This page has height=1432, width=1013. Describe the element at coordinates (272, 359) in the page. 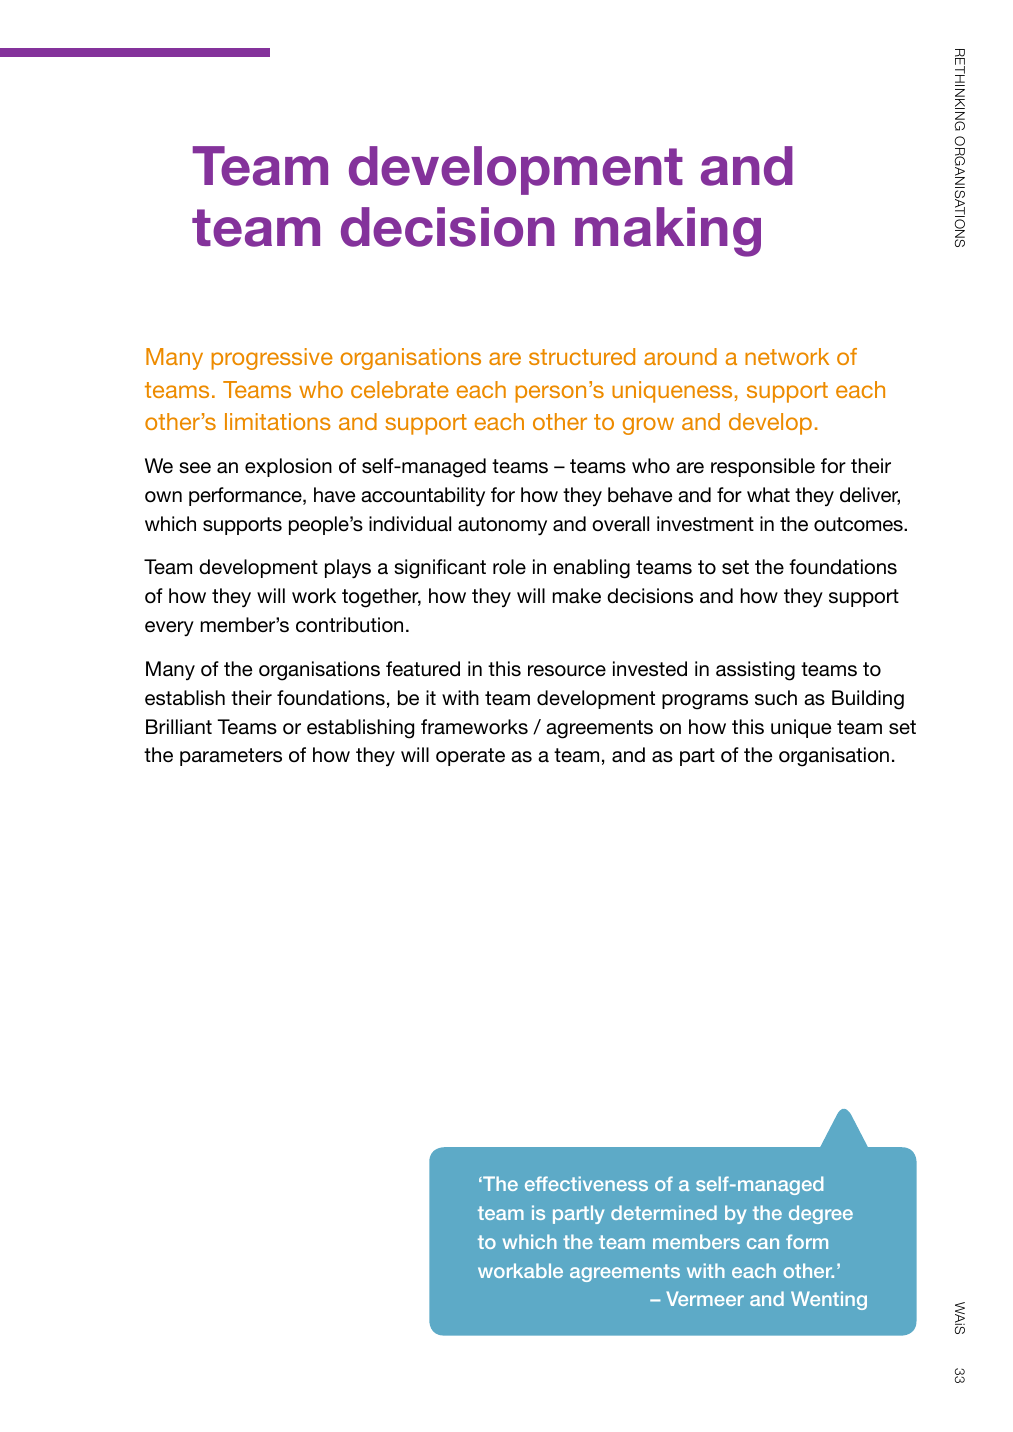

I see `progressive` at that location.
